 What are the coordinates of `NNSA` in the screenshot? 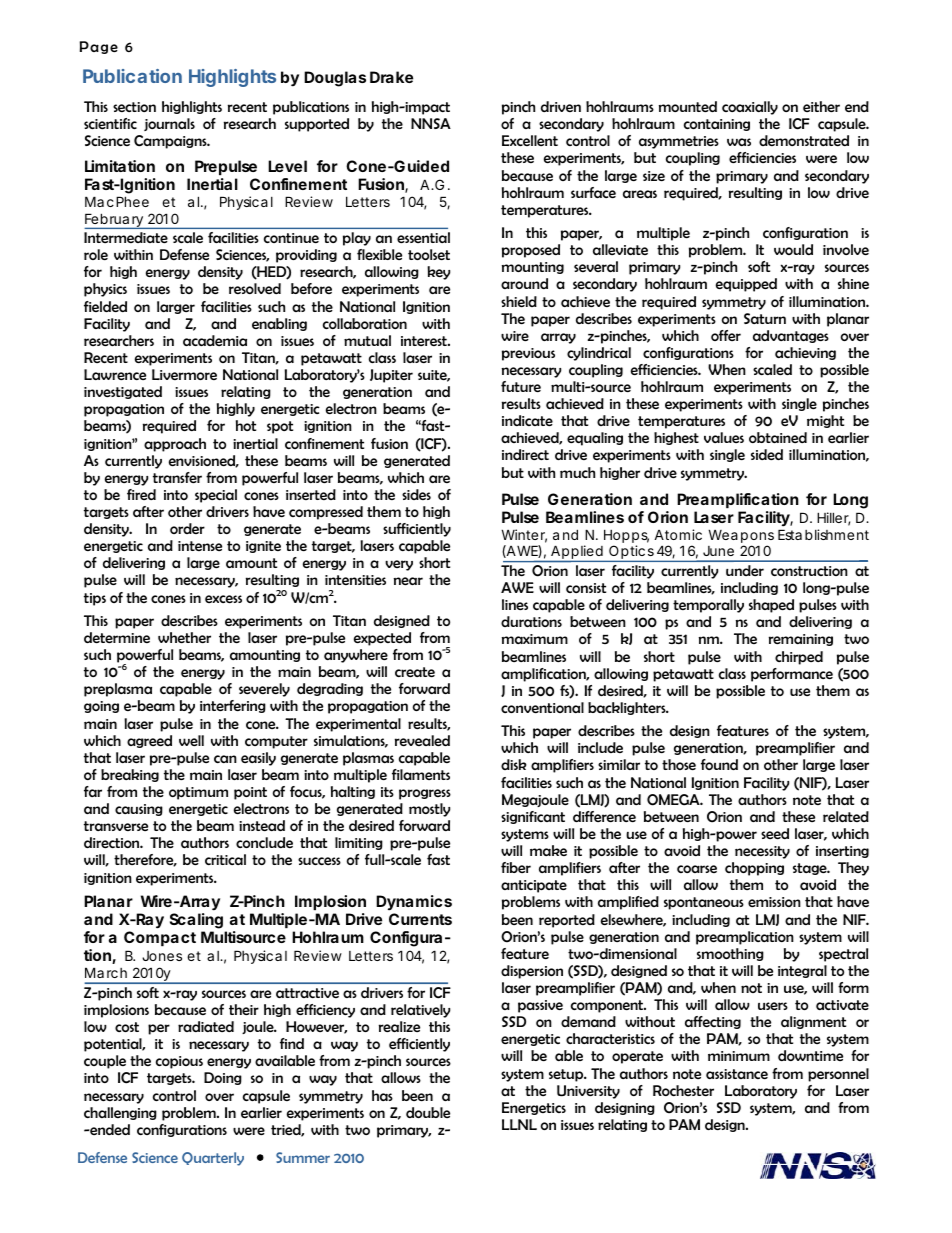 It's located at (431, 123).
